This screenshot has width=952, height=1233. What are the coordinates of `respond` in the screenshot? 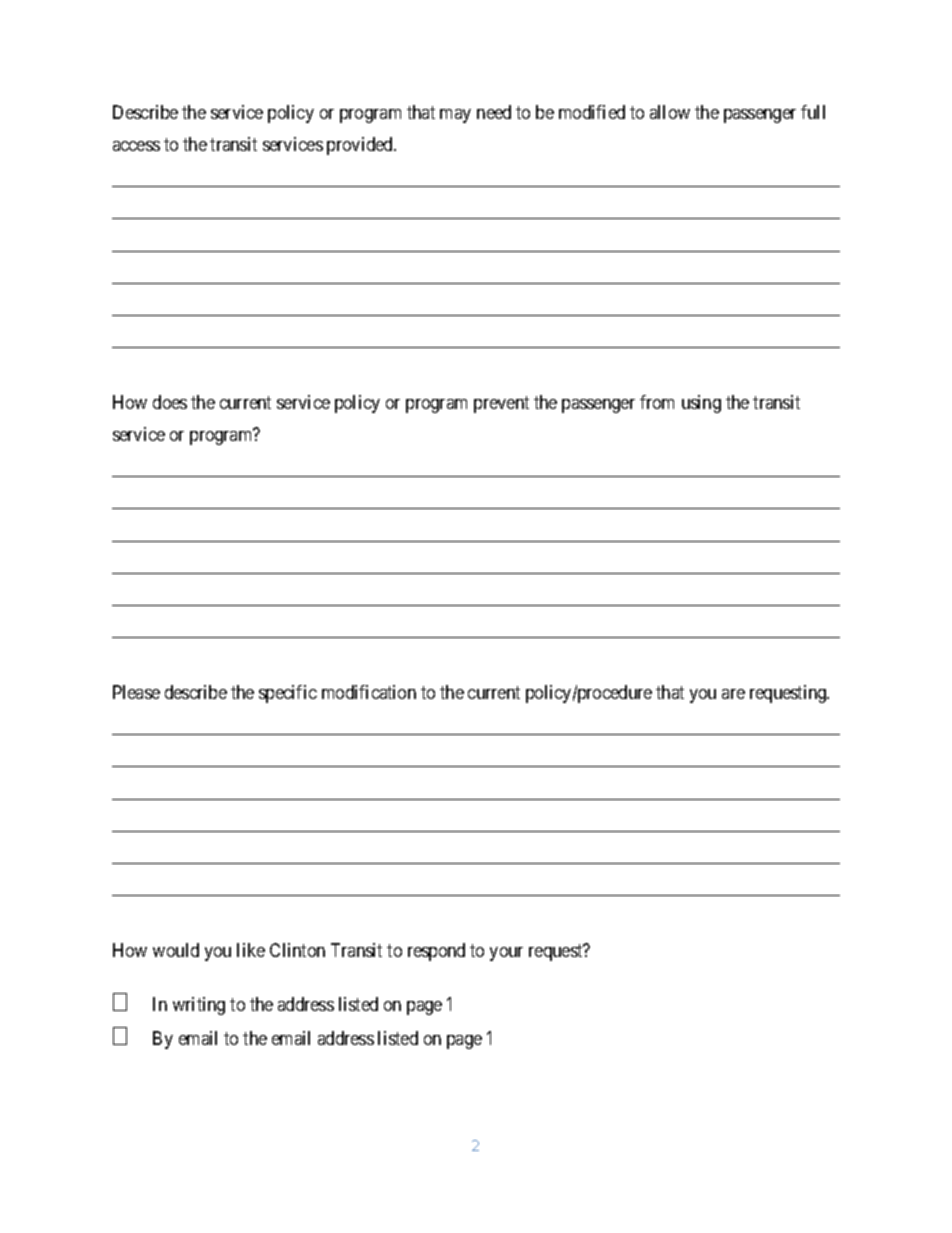 It's located at (436, 952).
